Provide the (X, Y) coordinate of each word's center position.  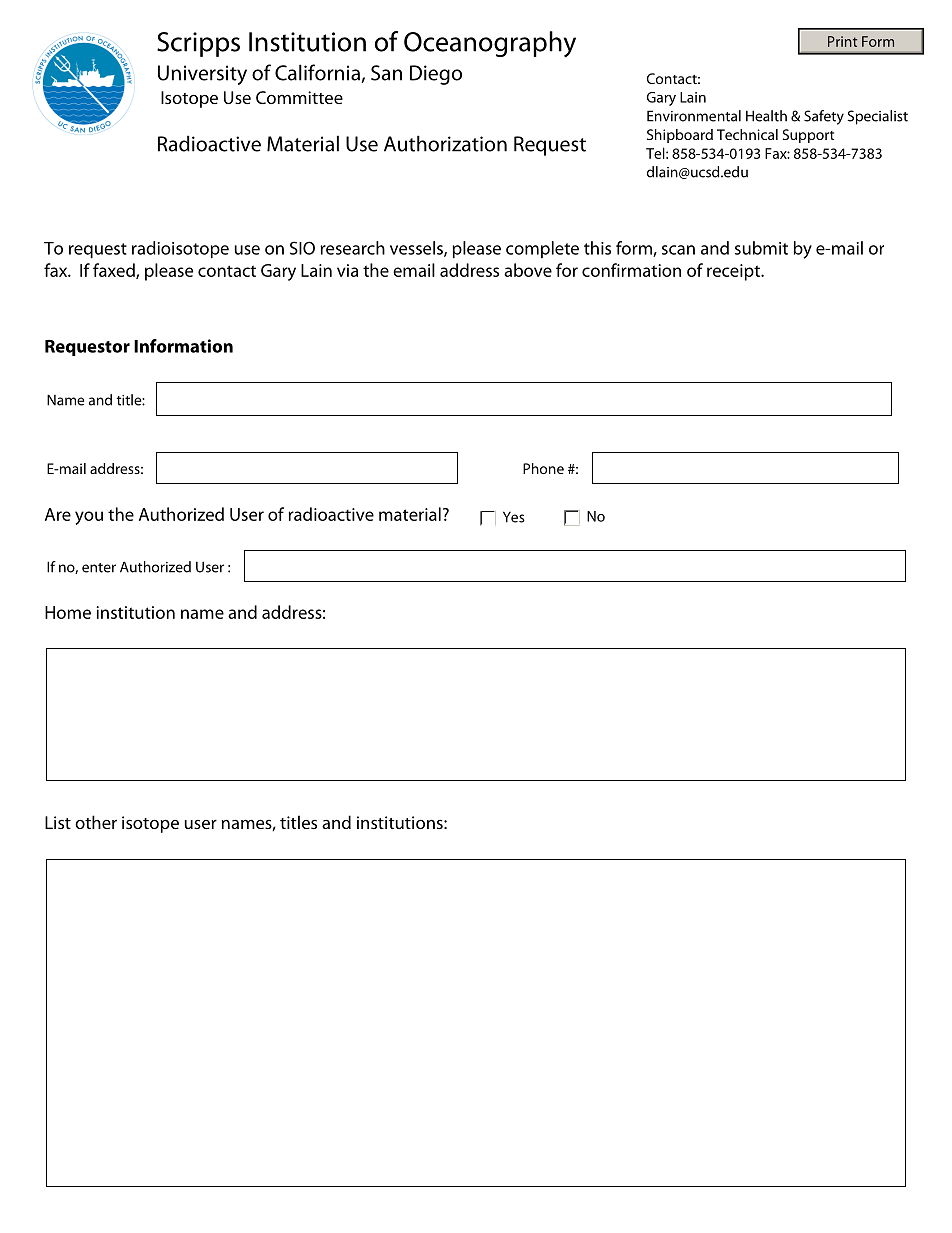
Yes (514, 517)
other (96, 822)
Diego (436, 75)
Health (766, 116)
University (202, 75)
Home (68, 612)
